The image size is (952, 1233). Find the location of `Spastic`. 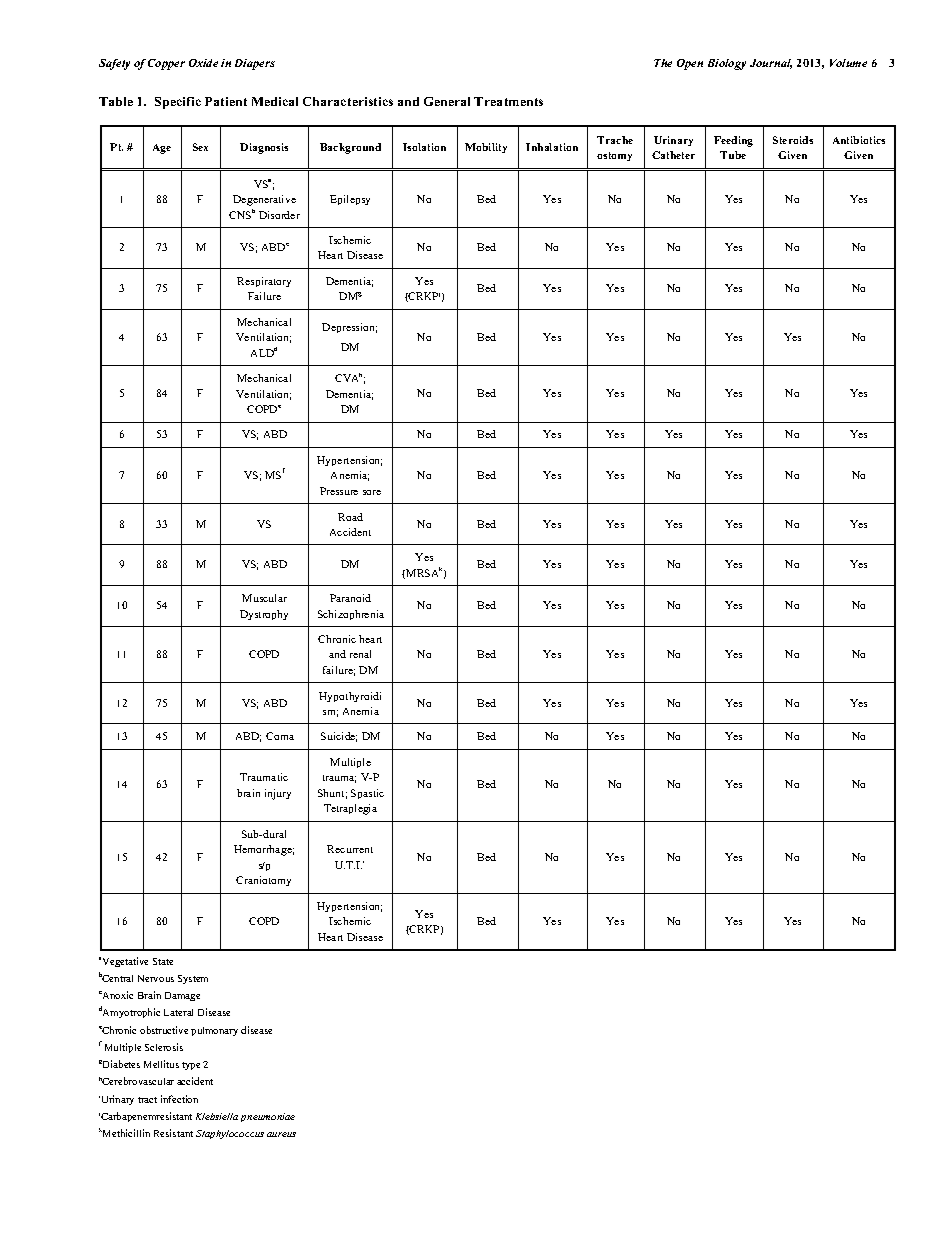

Spastic is located at coordinates (367, 794).
